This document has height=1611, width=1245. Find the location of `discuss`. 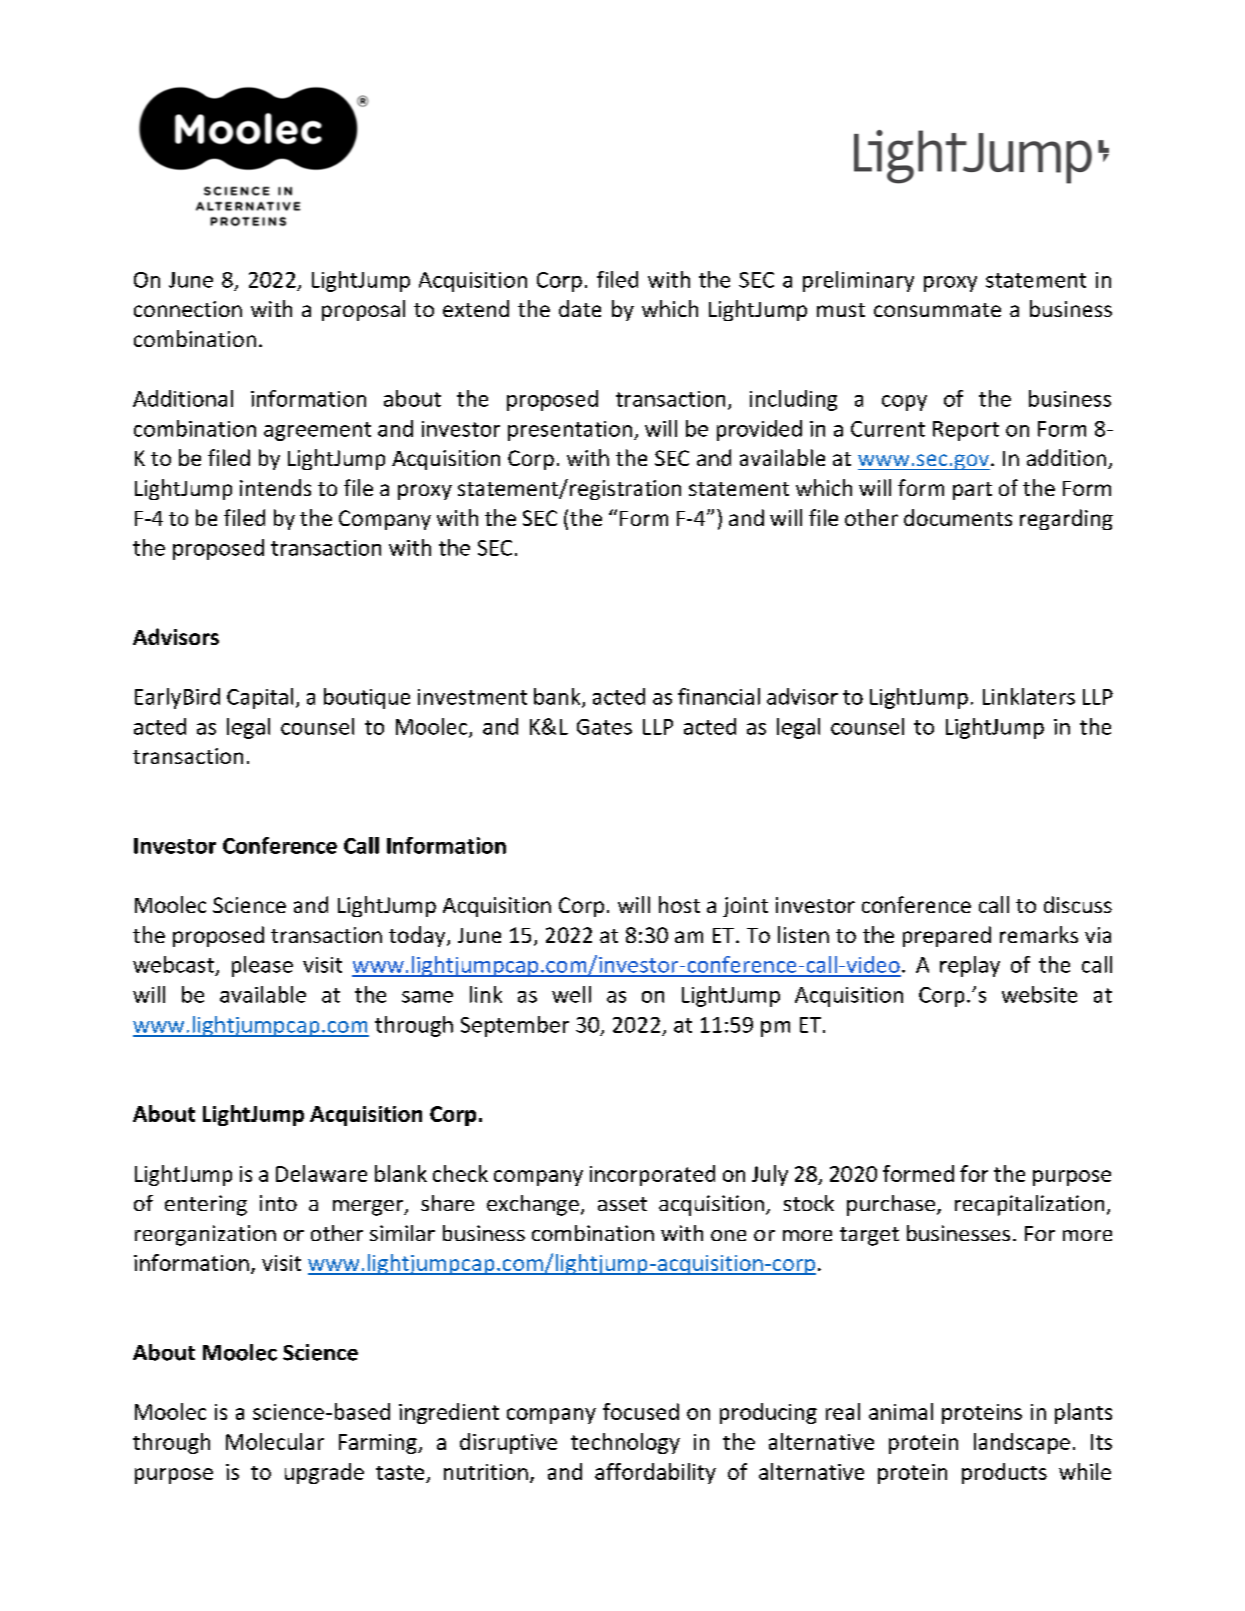

discuss is located at coordinates (1078, 904).
